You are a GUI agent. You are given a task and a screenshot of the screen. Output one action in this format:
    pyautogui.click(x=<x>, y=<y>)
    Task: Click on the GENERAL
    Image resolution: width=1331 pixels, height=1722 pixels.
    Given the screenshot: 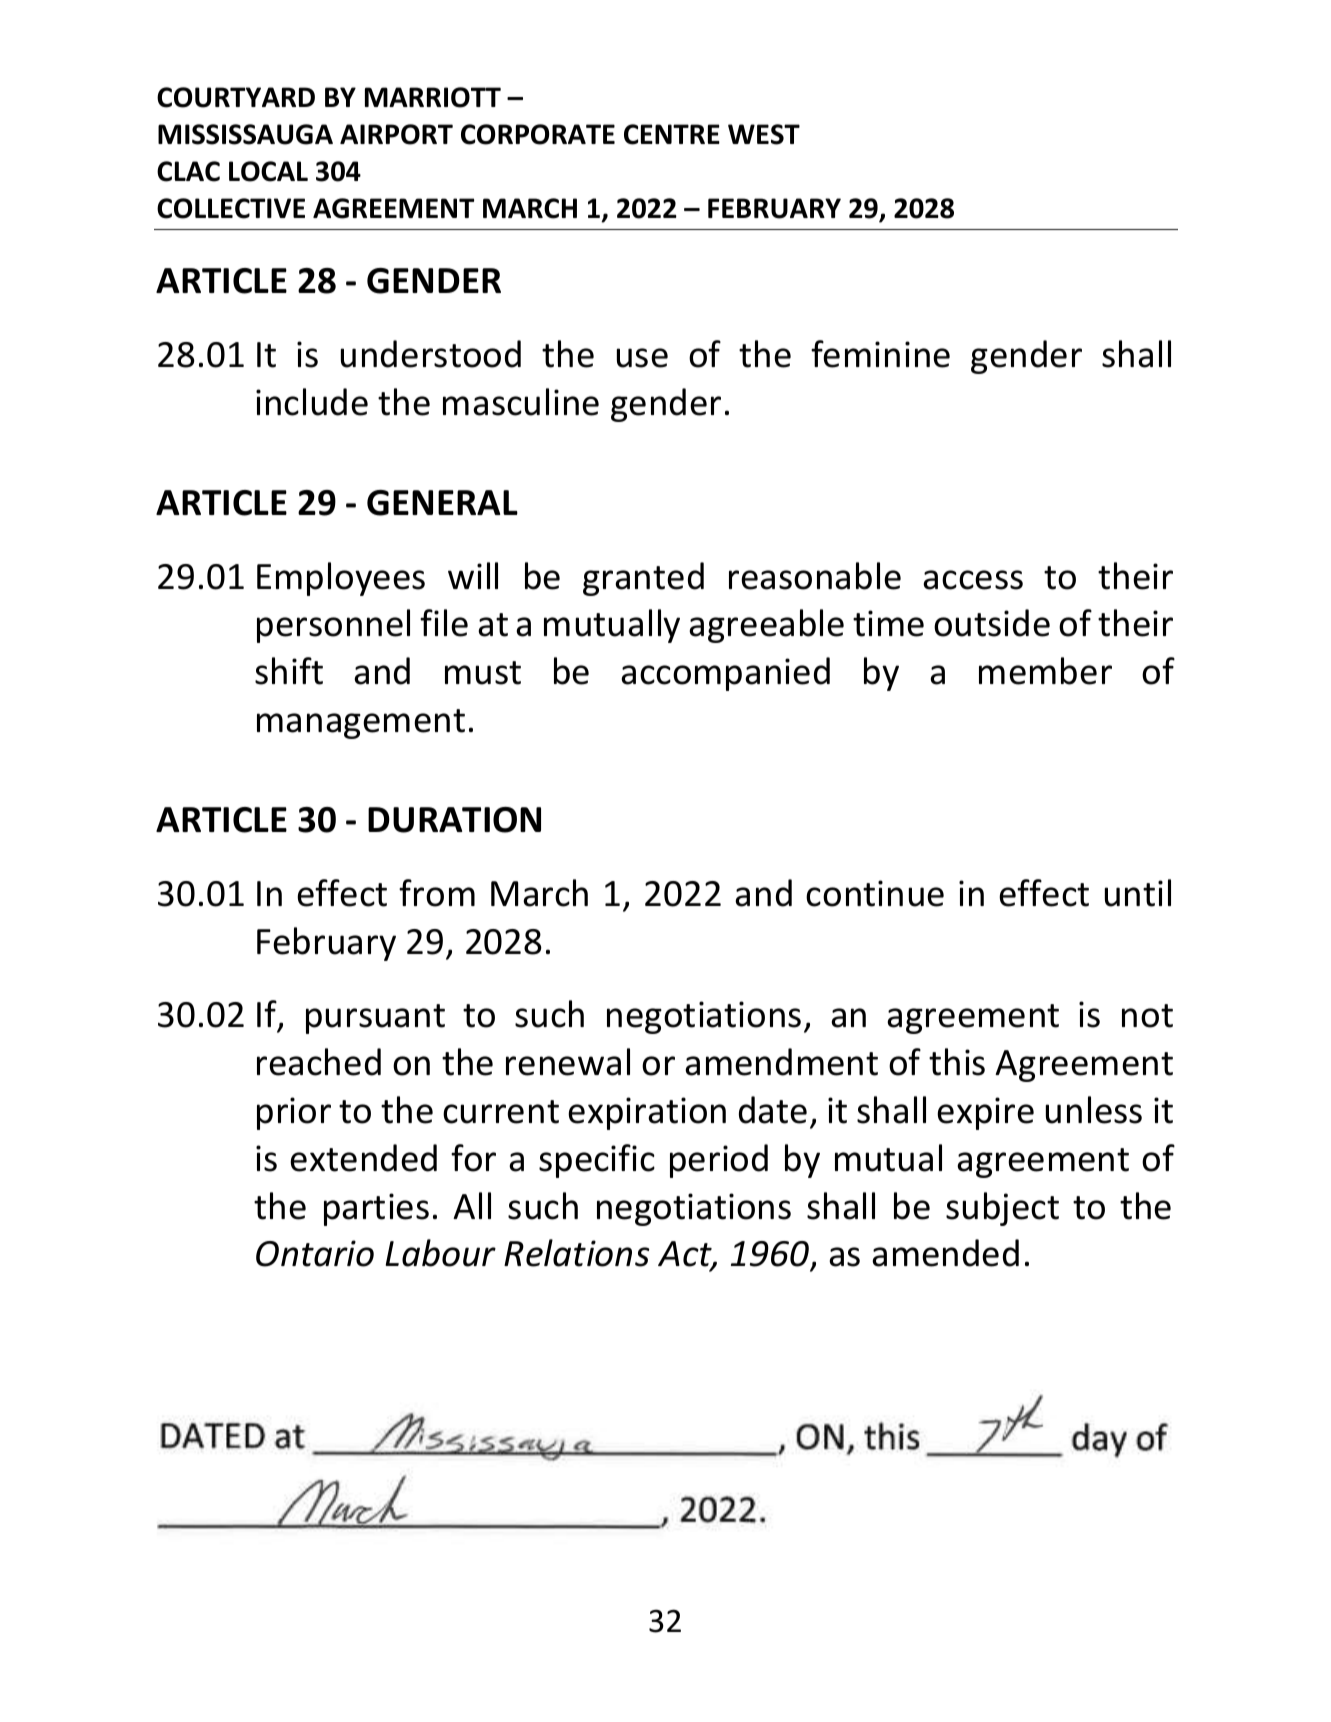 What is the action you would take?
    pyautogui.click(x=442, y=503)
